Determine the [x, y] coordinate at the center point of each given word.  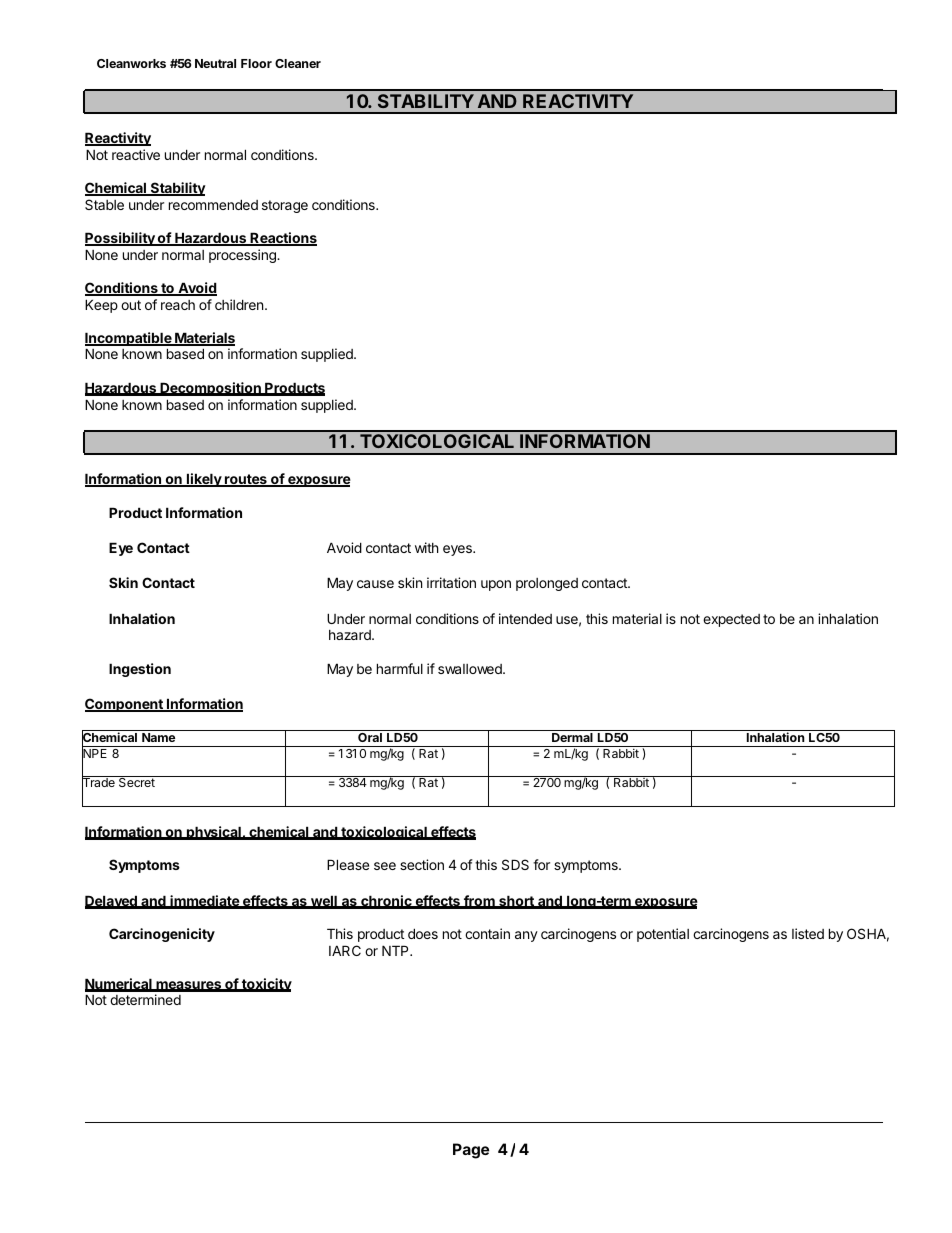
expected [731, 620]
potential [663, 935]
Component [125, 705]
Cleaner [298, 63]
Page [471, 1151]
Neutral [215, 63]
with [427, 547]
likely [204, 480]
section [422, 864]
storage [285, 206]
